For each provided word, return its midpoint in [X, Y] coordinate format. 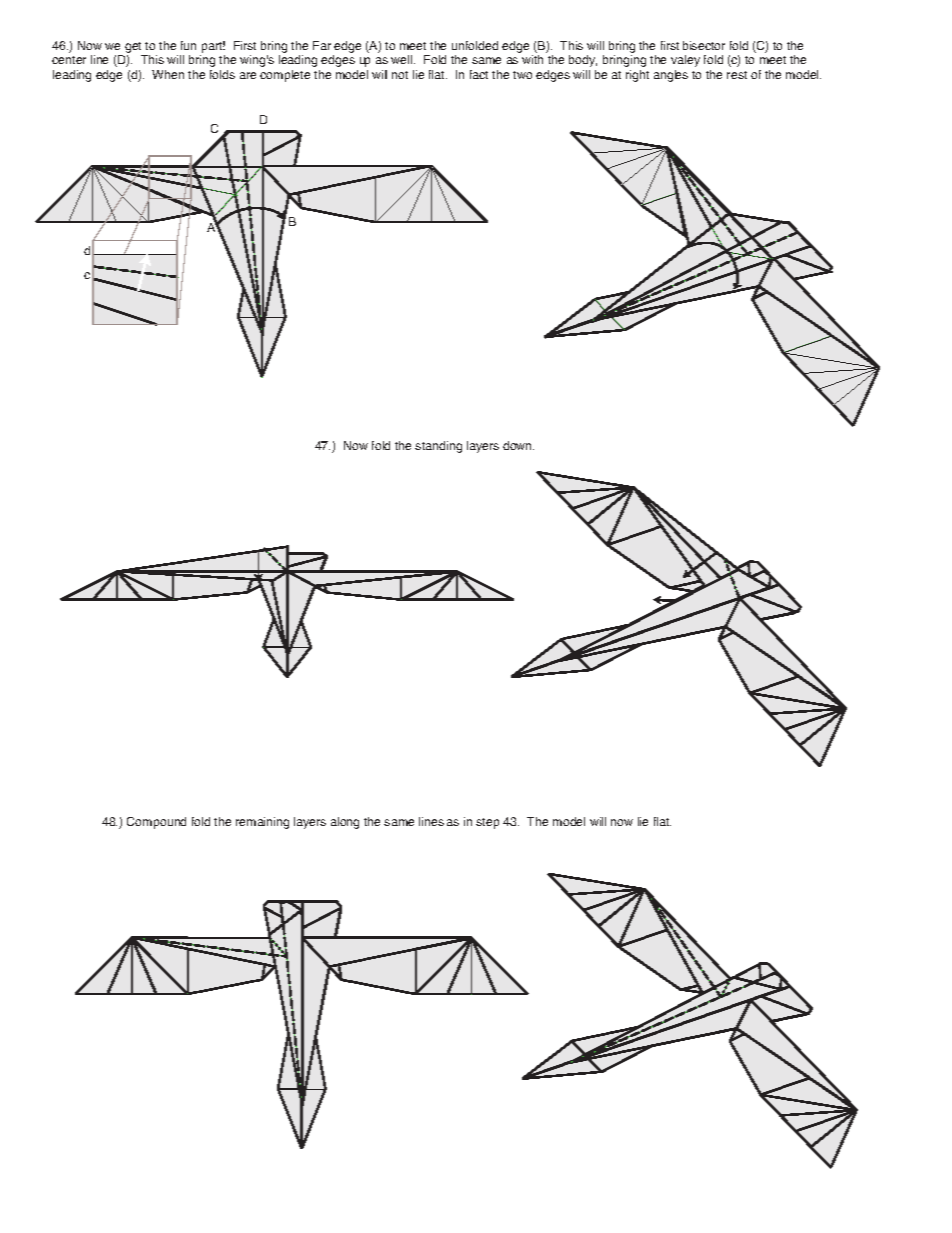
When [168, 74]
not [400, 75]
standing [438, 447]
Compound [156, 823]
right [637, 76]
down [518, 445]
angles [671, 76]
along [345, 823]
